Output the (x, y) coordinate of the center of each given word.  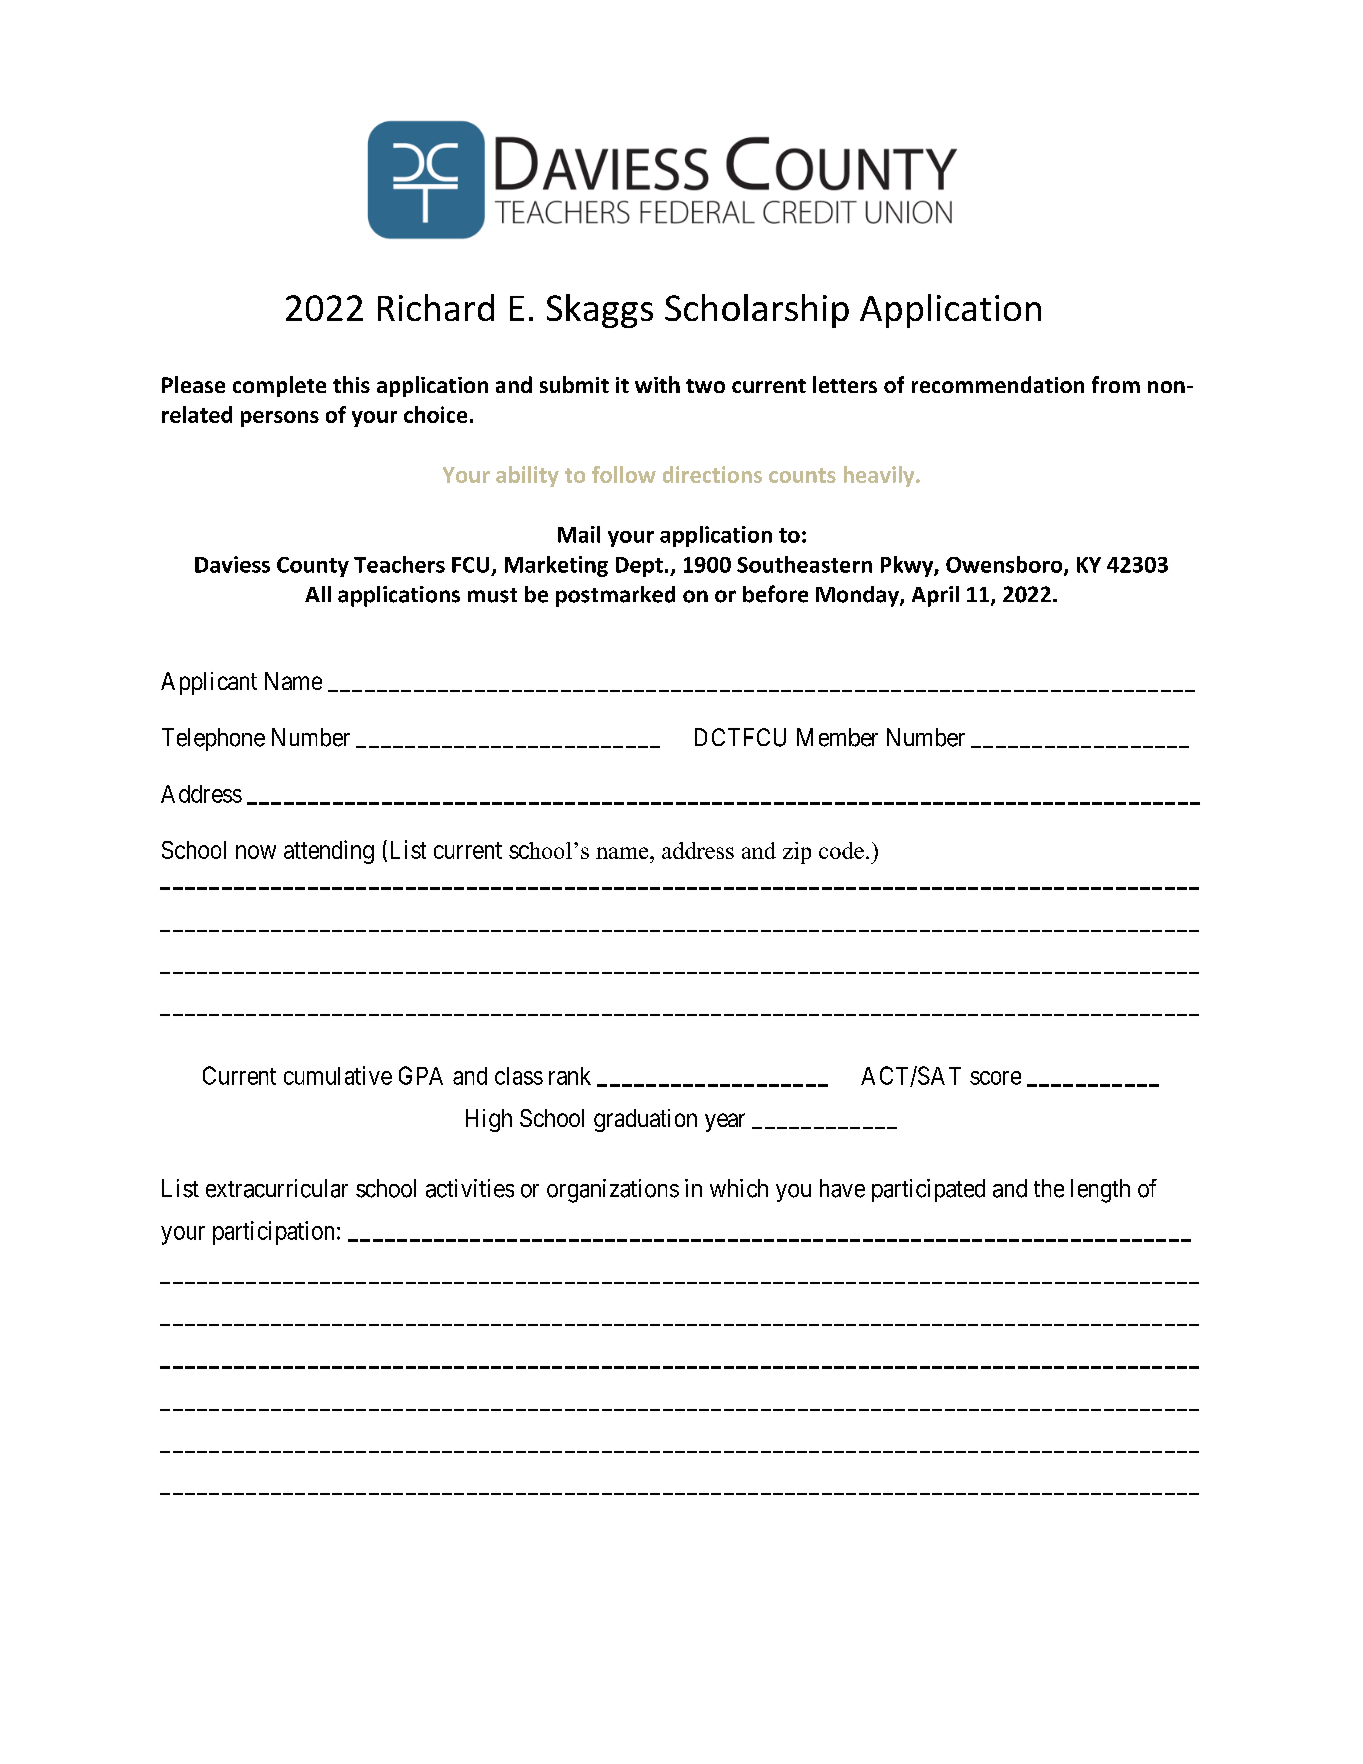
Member (837, 737)
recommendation (998, 384)
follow (624, 474)
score (995, 1078)
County (313, 567)
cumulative (338, 1075)
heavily (880, 476)
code (841, 850)
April (935, 596)
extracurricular (277, 1188)
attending (329, 852)
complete (279, 386)
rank (570, 1076)
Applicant (209, 683)
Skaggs (600, 311)
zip (797, 853)
